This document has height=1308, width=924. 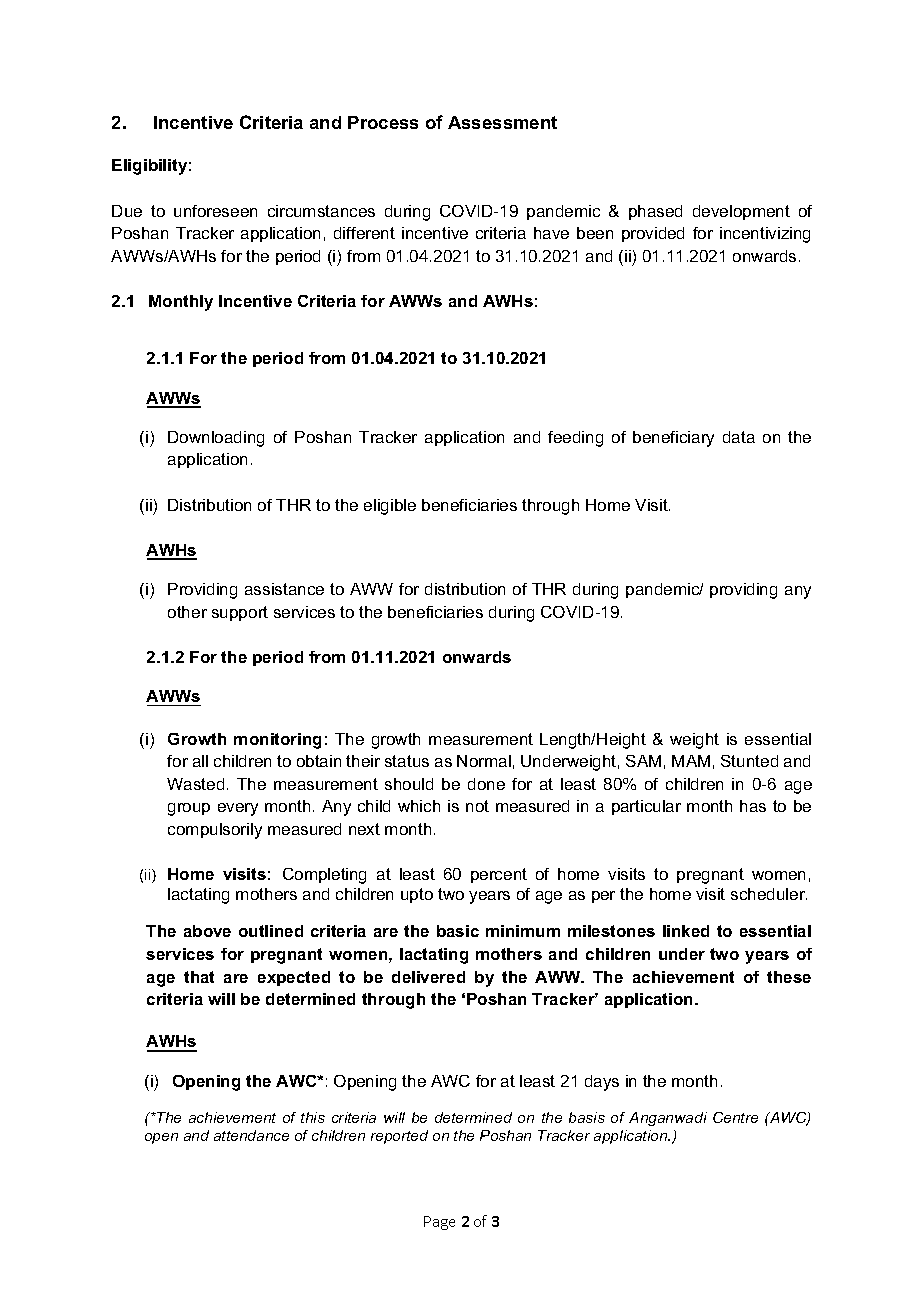 I want to click on Page, so click(x=439, y=1223).
